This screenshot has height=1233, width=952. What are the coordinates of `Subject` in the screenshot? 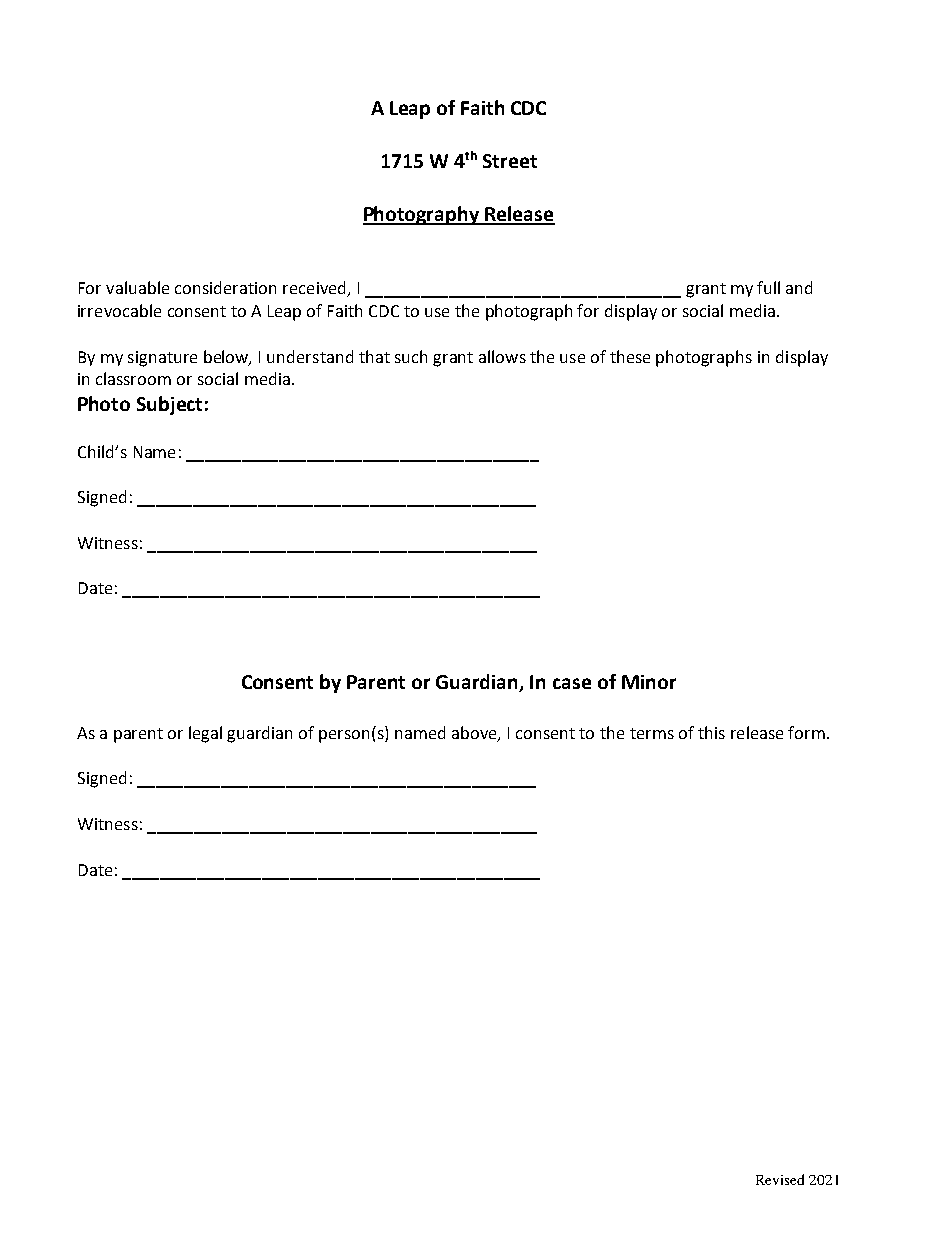 It's located at (169, 405).
